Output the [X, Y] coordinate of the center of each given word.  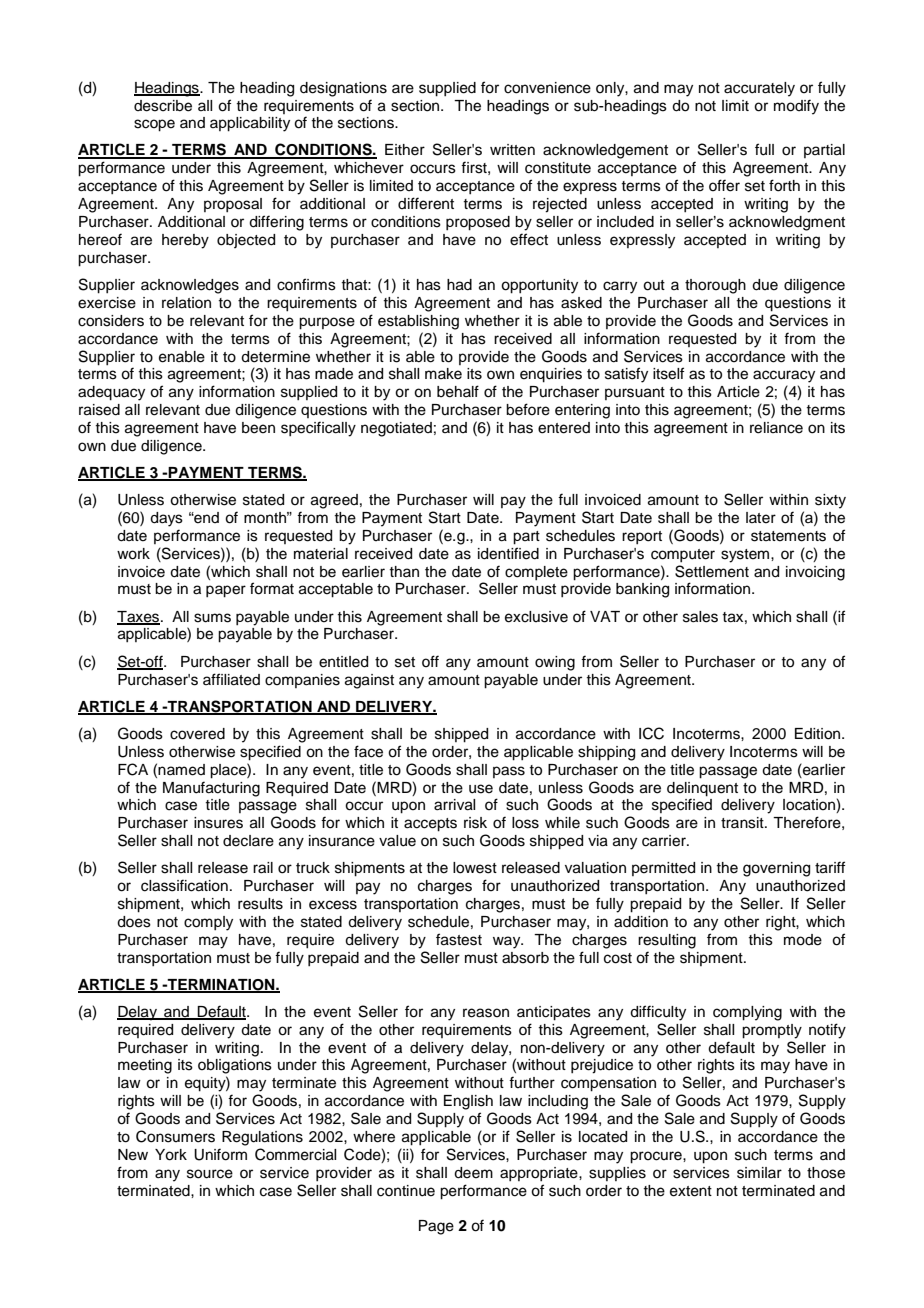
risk [475, 823]
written [512, 150]
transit [743, 823]
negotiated [396, 429]
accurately [759, 89]
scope [154, 125]
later [761, 518]
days [166, 519]
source [210, 1174]
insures [218, 823]
